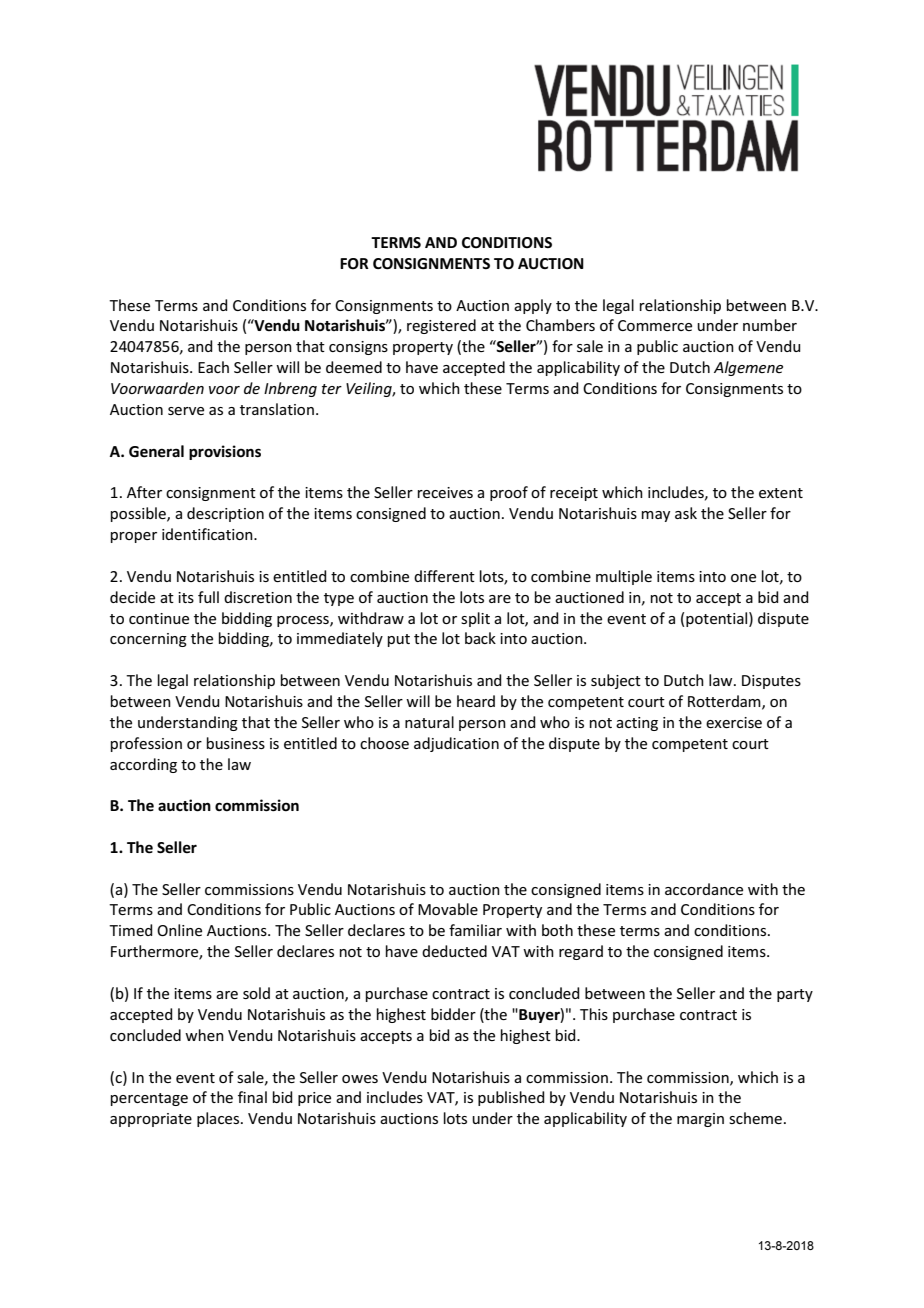  What do you see at coordinates (236, 743) in the screenshot?
I see `business` at bounding box center [236, 743].
